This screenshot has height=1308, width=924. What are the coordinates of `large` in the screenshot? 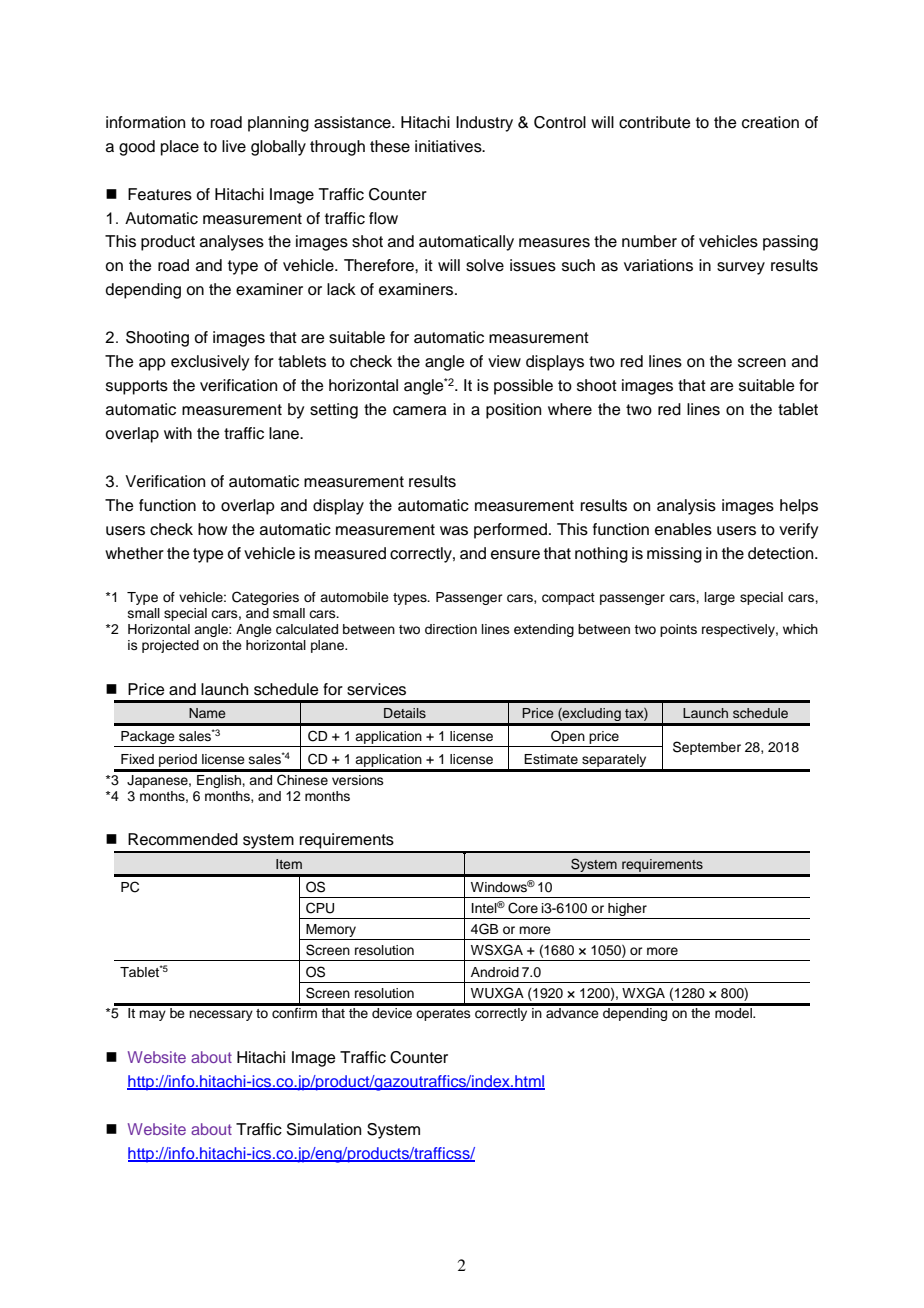 It's located at (720, 598).
